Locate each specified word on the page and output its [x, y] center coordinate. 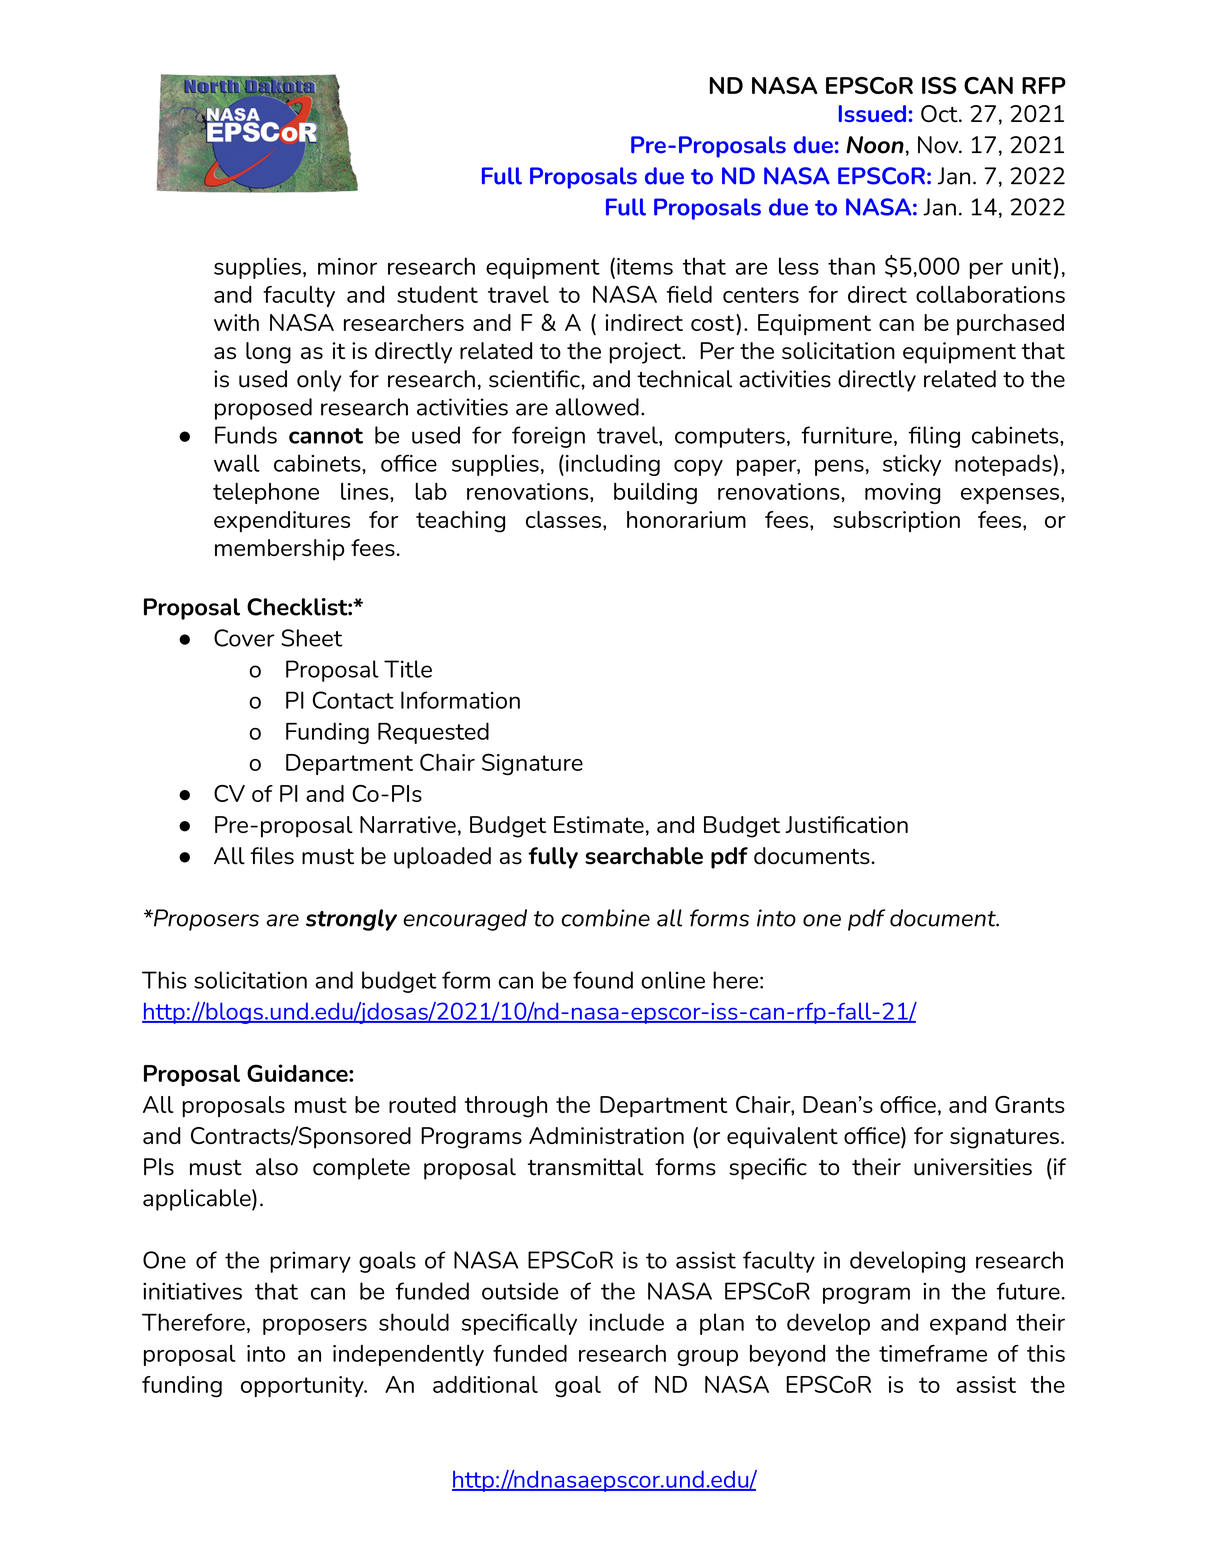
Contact [353, 700]
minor [347, 266]
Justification [846, 824]
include [626, 1322]
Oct [940, 114]
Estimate [599, 824]
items [645, 266]
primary [310, 1262]
